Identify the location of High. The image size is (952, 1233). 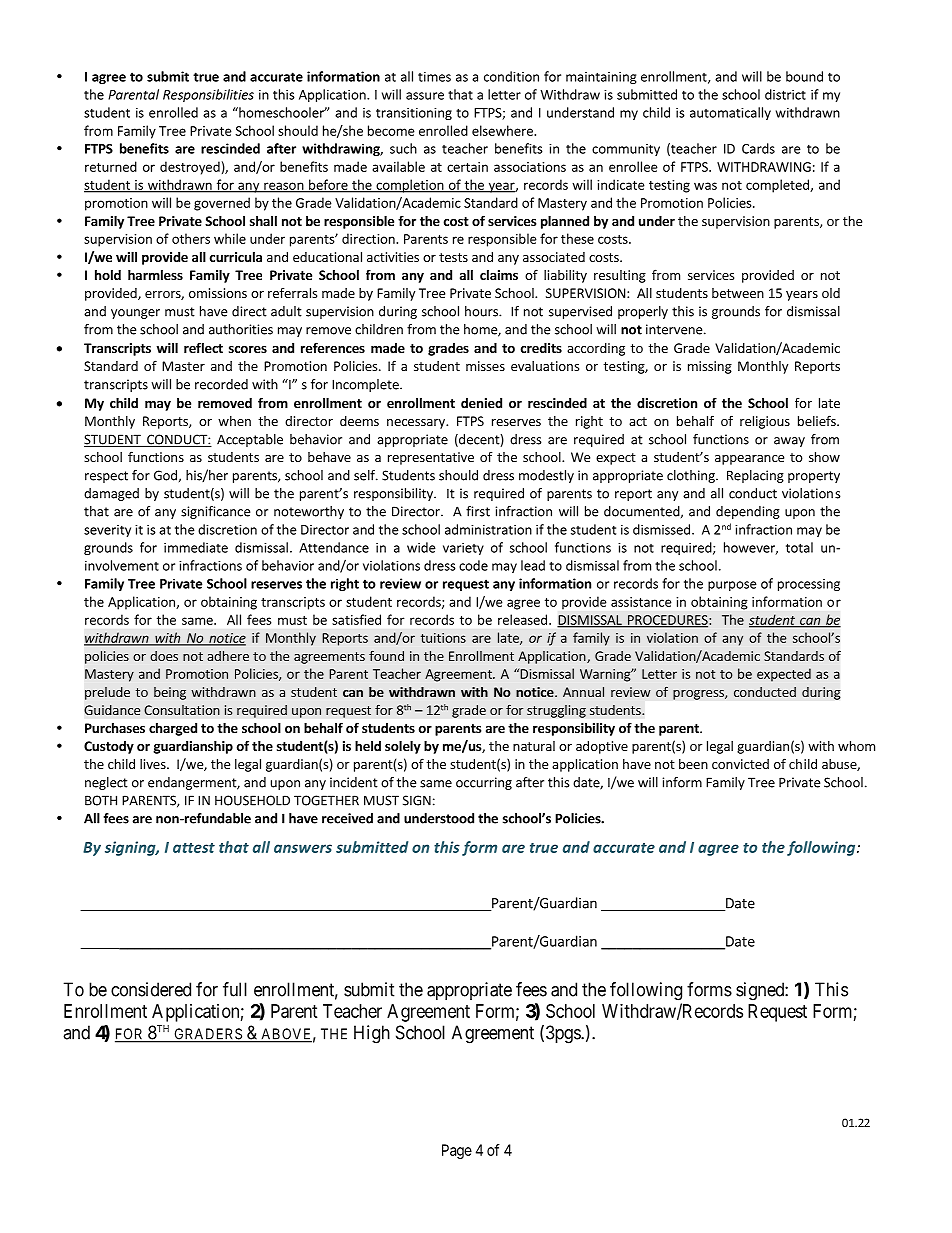
(372, 1034).
